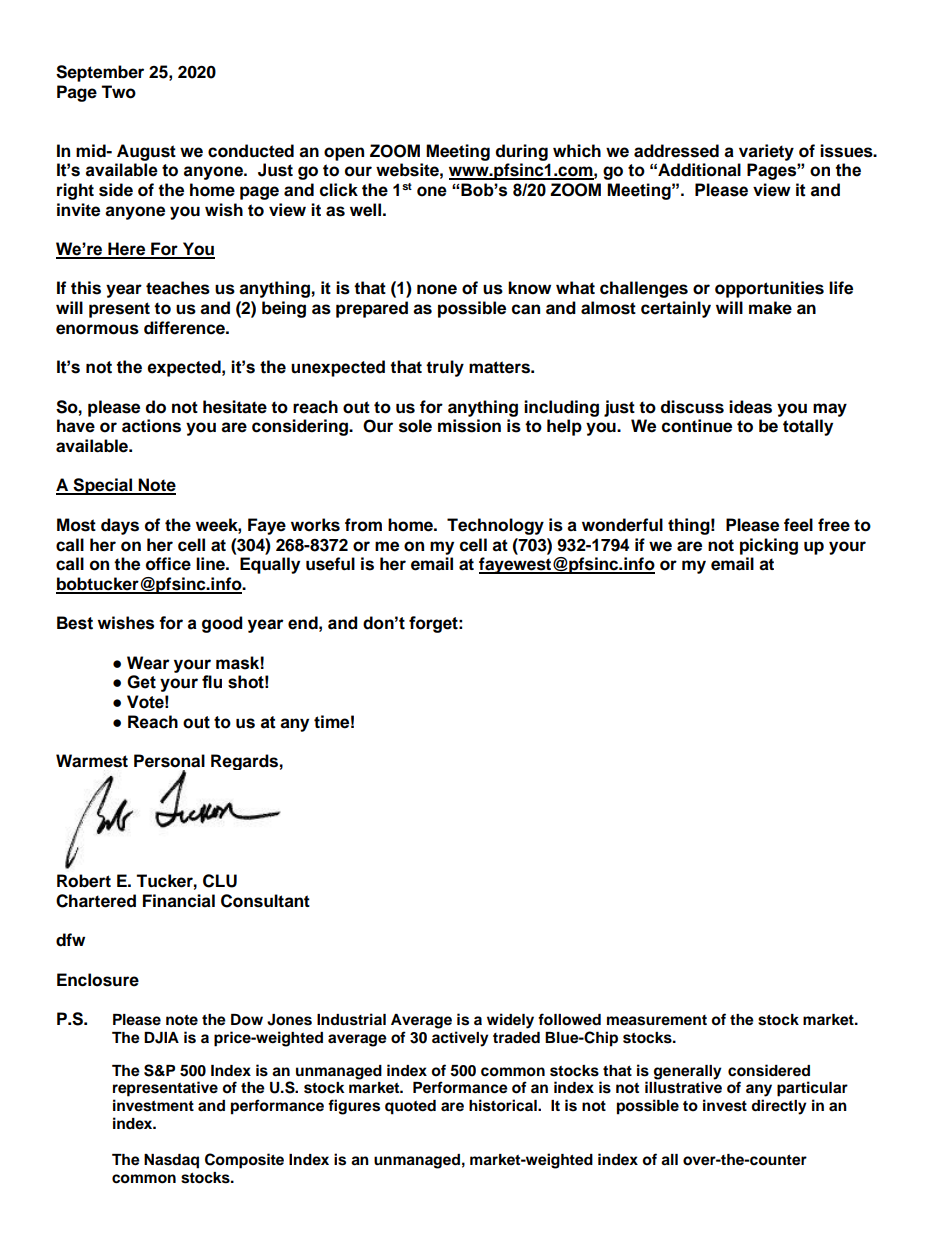  What do you see at coordinates (265, 901) in the image?
I see `Consultant` at bounding box center [265, 901].
